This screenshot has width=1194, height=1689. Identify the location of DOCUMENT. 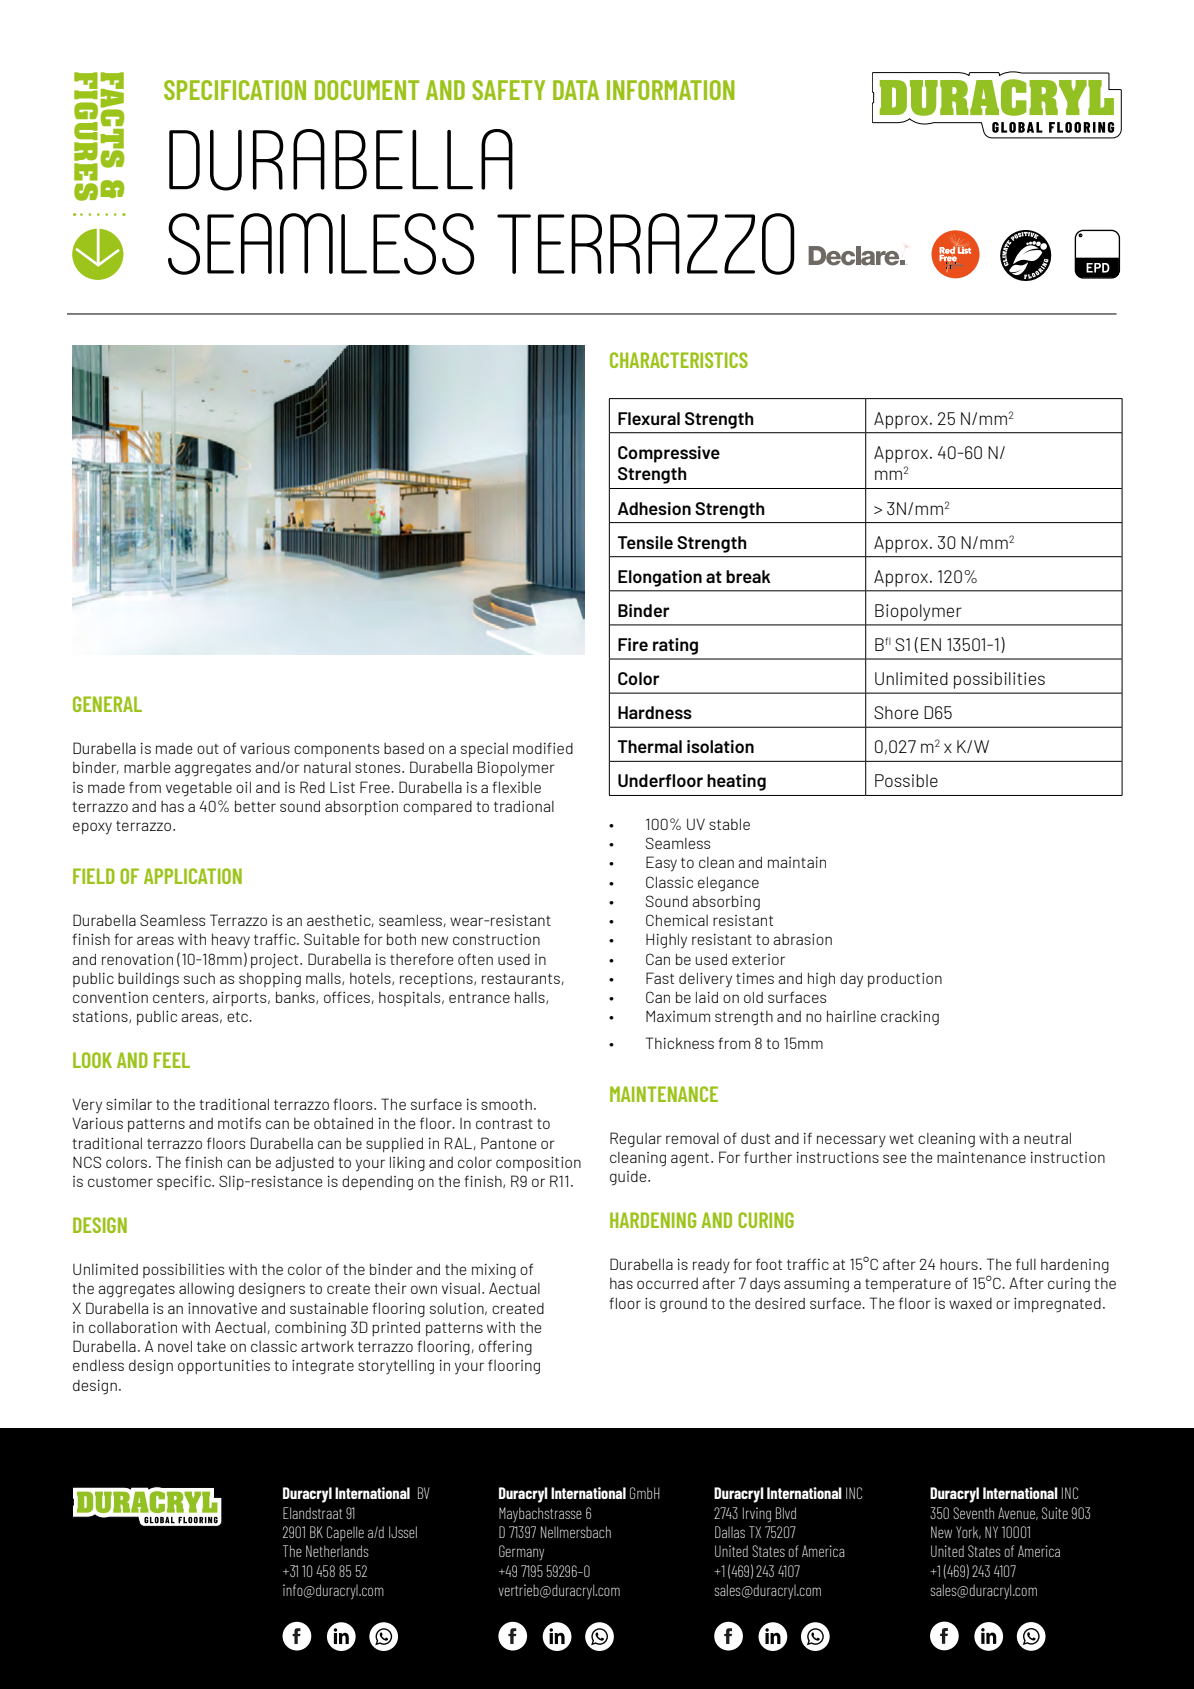
(367, 90).
